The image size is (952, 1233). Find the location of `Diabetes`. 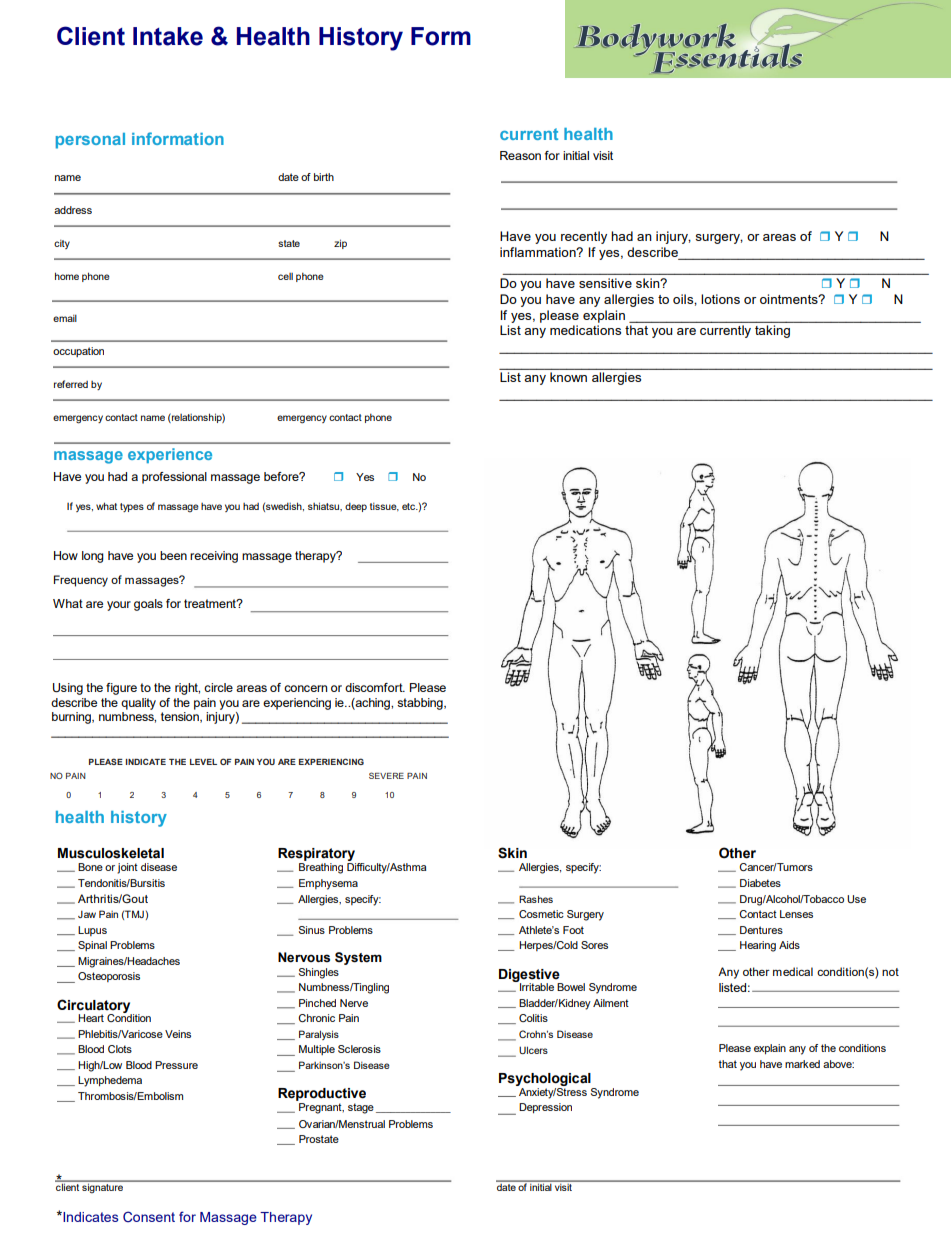

Diabetes is located at coordinates (760, 883).
